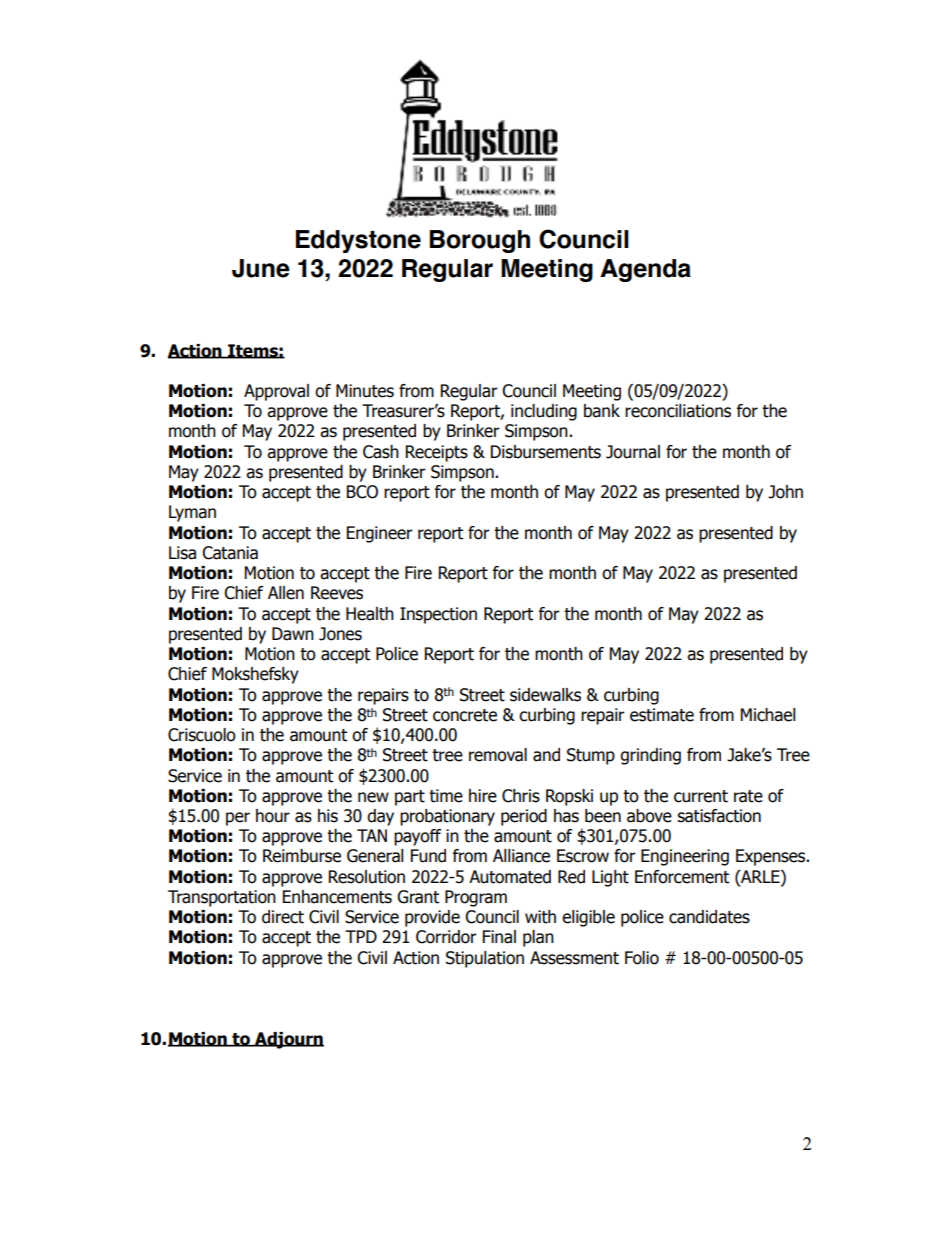  Describe the element at coordinates (273, 816) in the screenshot. I see `hour` at that location.
